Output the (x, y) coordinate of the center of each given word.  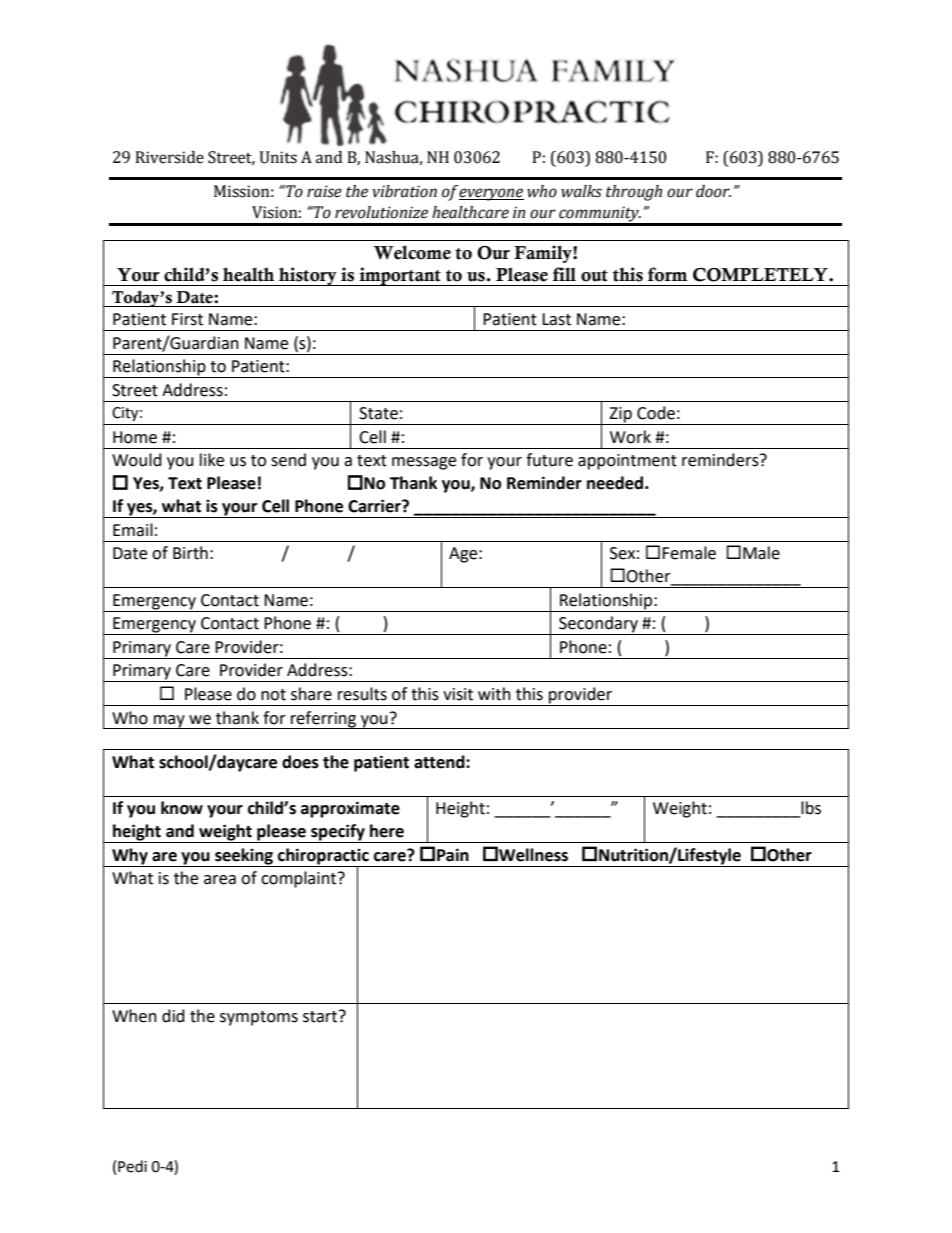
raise (324, 191)
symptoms (259, 1018)
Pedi (132, 1166)
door (713, 191)
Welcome (412, 252)
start (321, 1016)
